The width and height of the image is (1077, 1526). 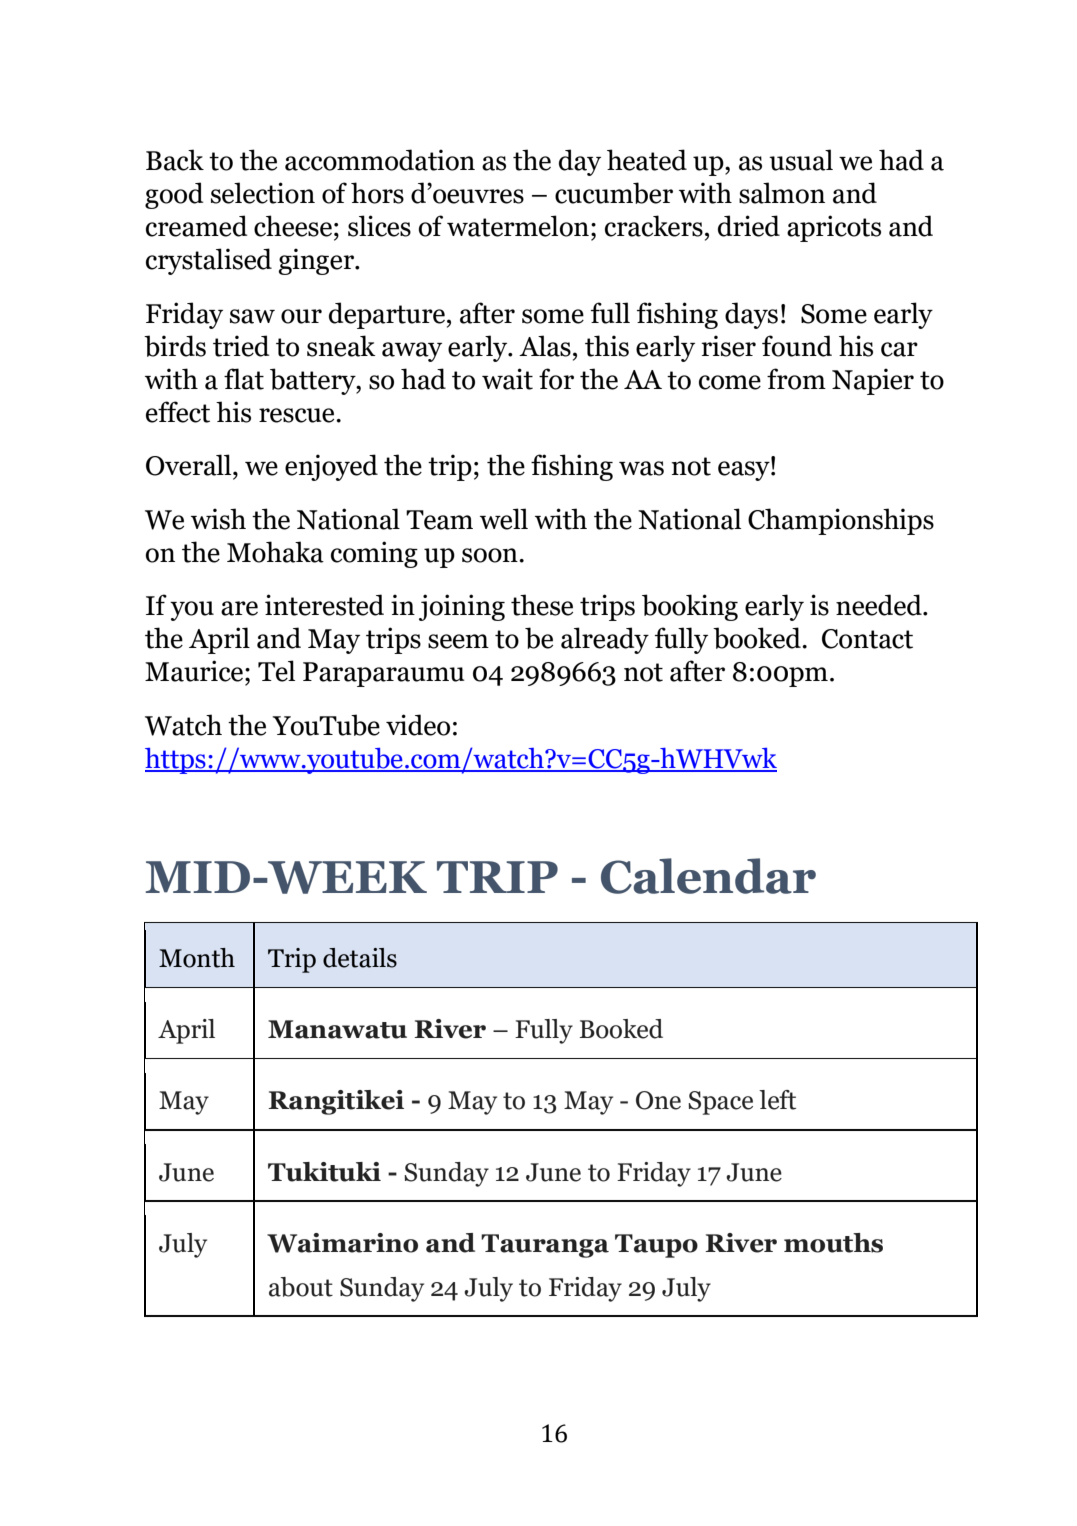 I want to click on video, so click(x=418, y=725).
